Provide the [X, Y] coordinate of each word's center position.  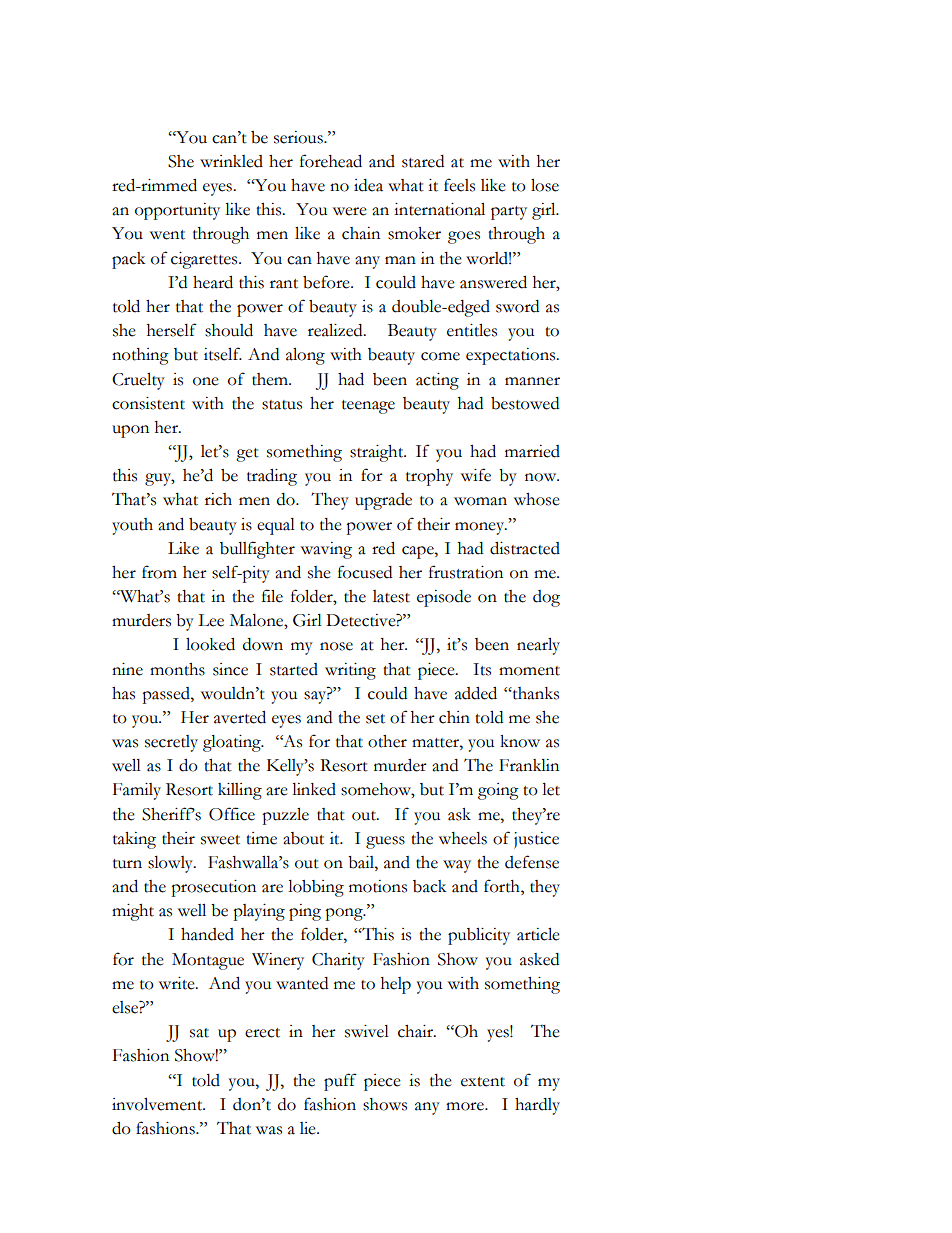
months [177, 669]
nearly [538, 646]
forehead [331, 161]
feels [459, 185]
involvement [158, 1104]
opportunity [177, 211]
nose [336, 646]
